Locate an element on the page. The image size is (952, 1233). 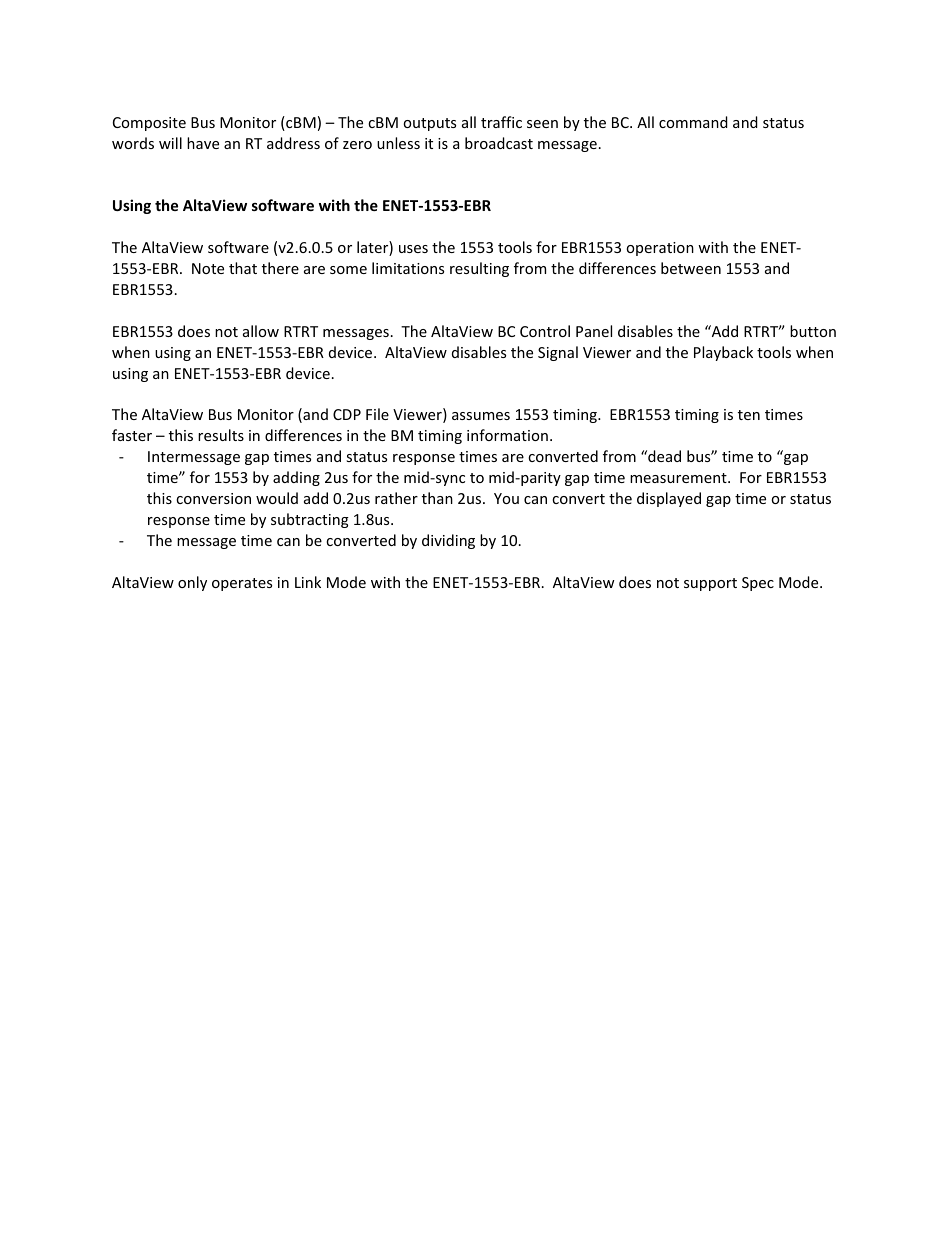
outputs is located at coordinates (429, 124).
